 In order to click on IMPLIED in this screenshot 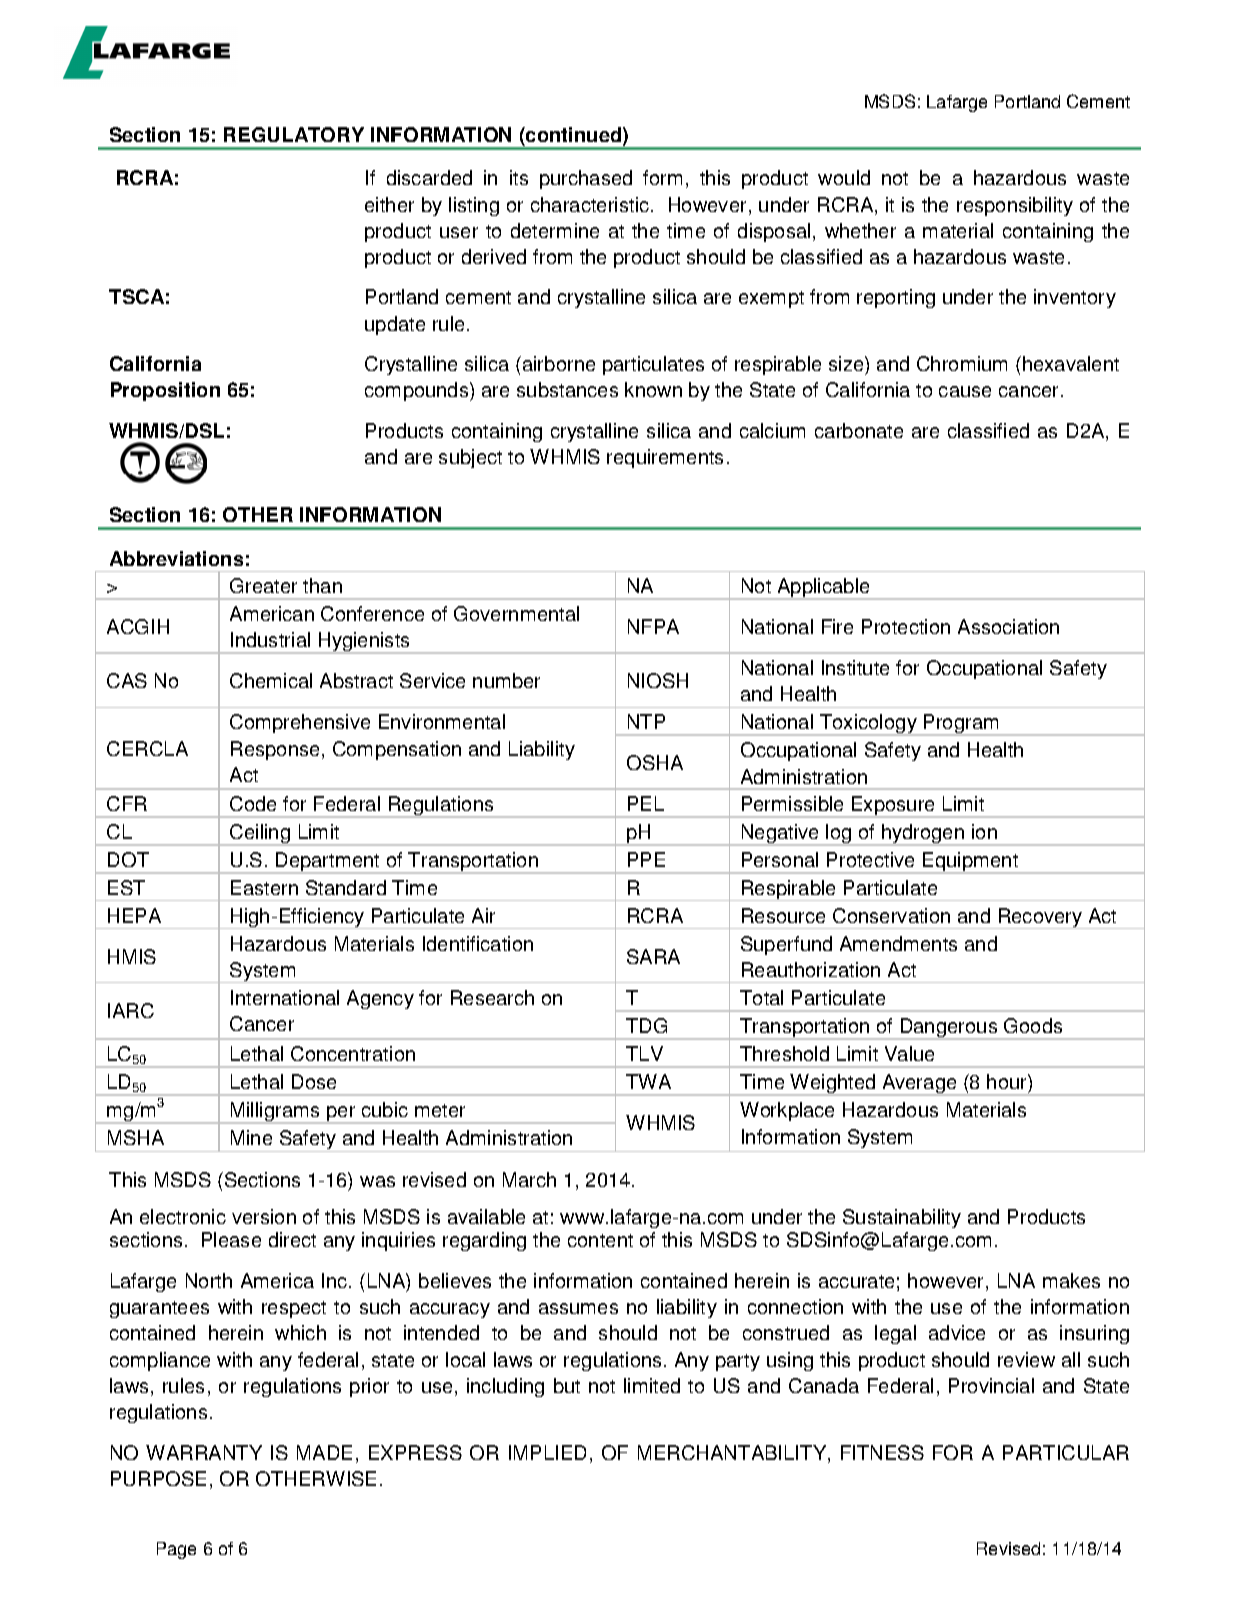, I will do `click(547, 1452)`.
